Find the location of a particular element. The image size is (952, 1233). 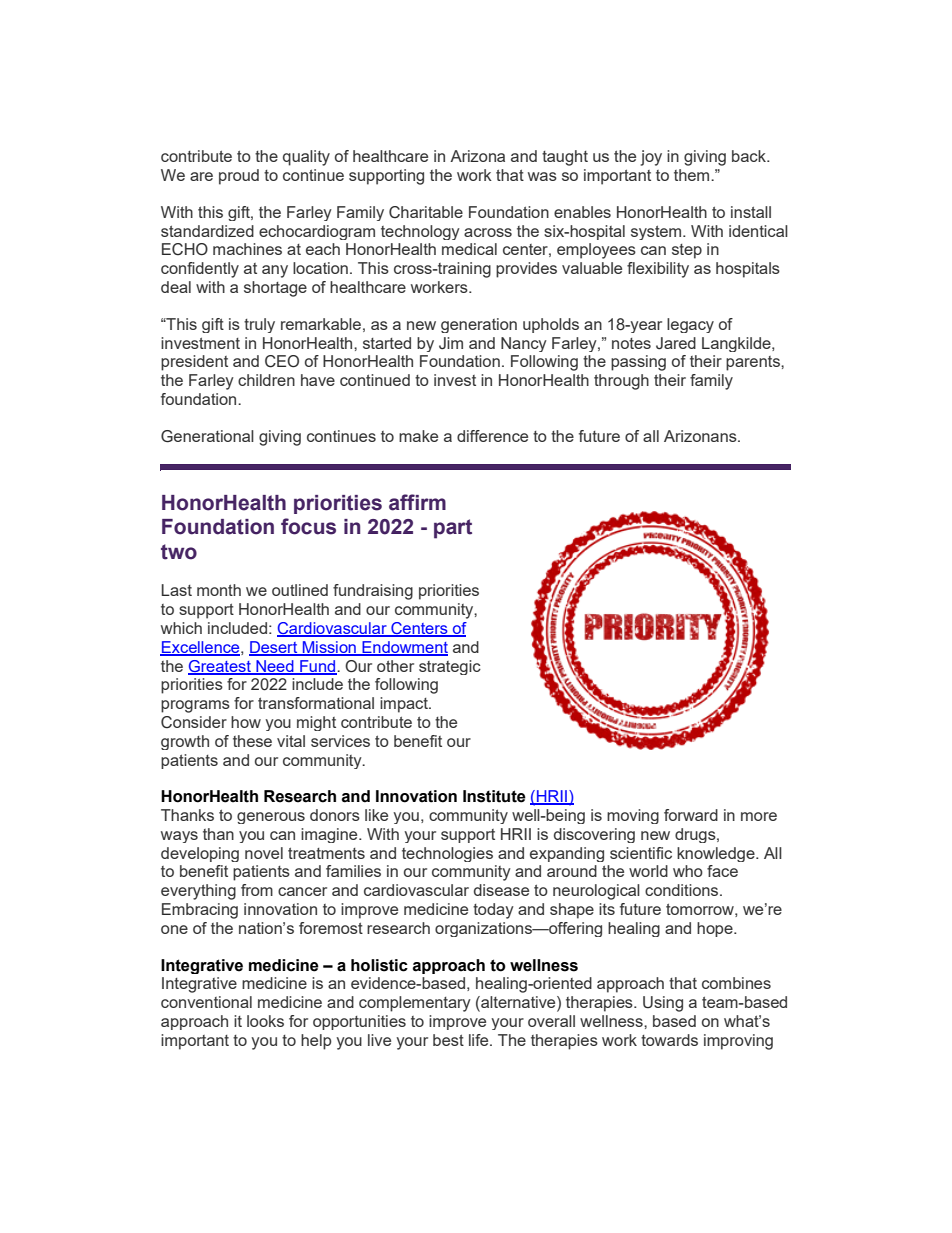

life is located at coordinates (480, 1040).
